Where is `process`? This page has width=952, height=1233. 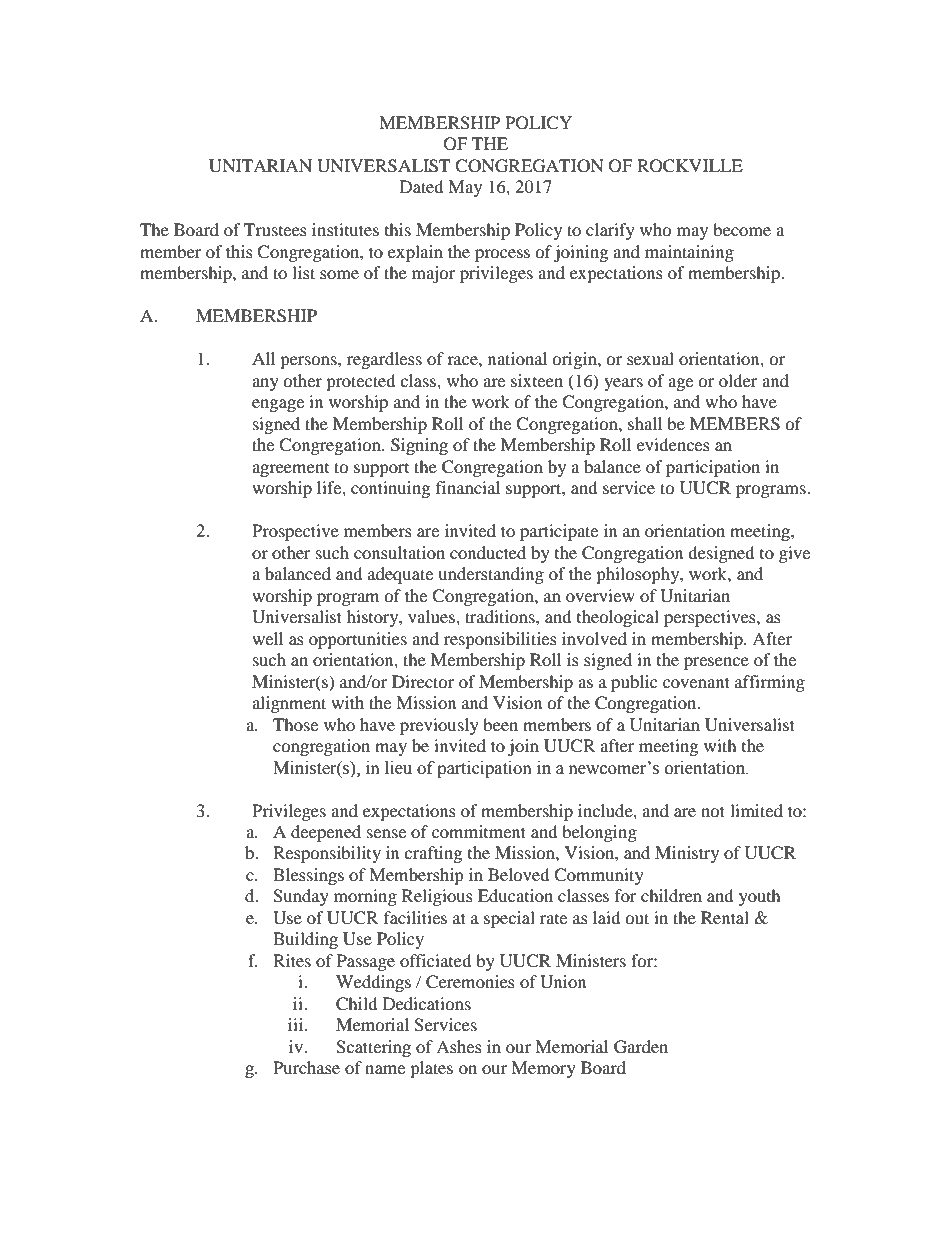
process is located at coordinates (502, 255).
